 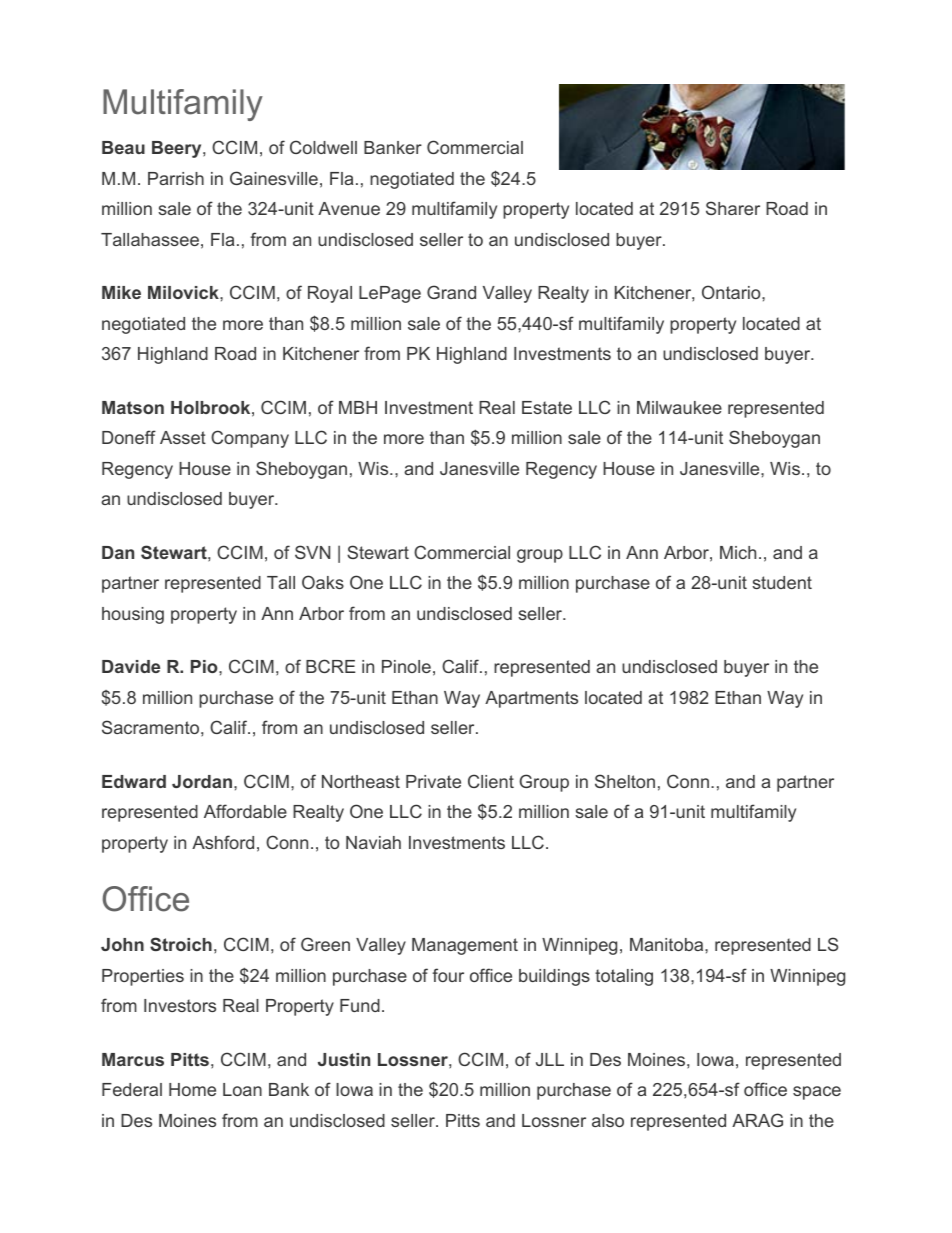 I want to click on Home, so click(x=192, y=1089).
